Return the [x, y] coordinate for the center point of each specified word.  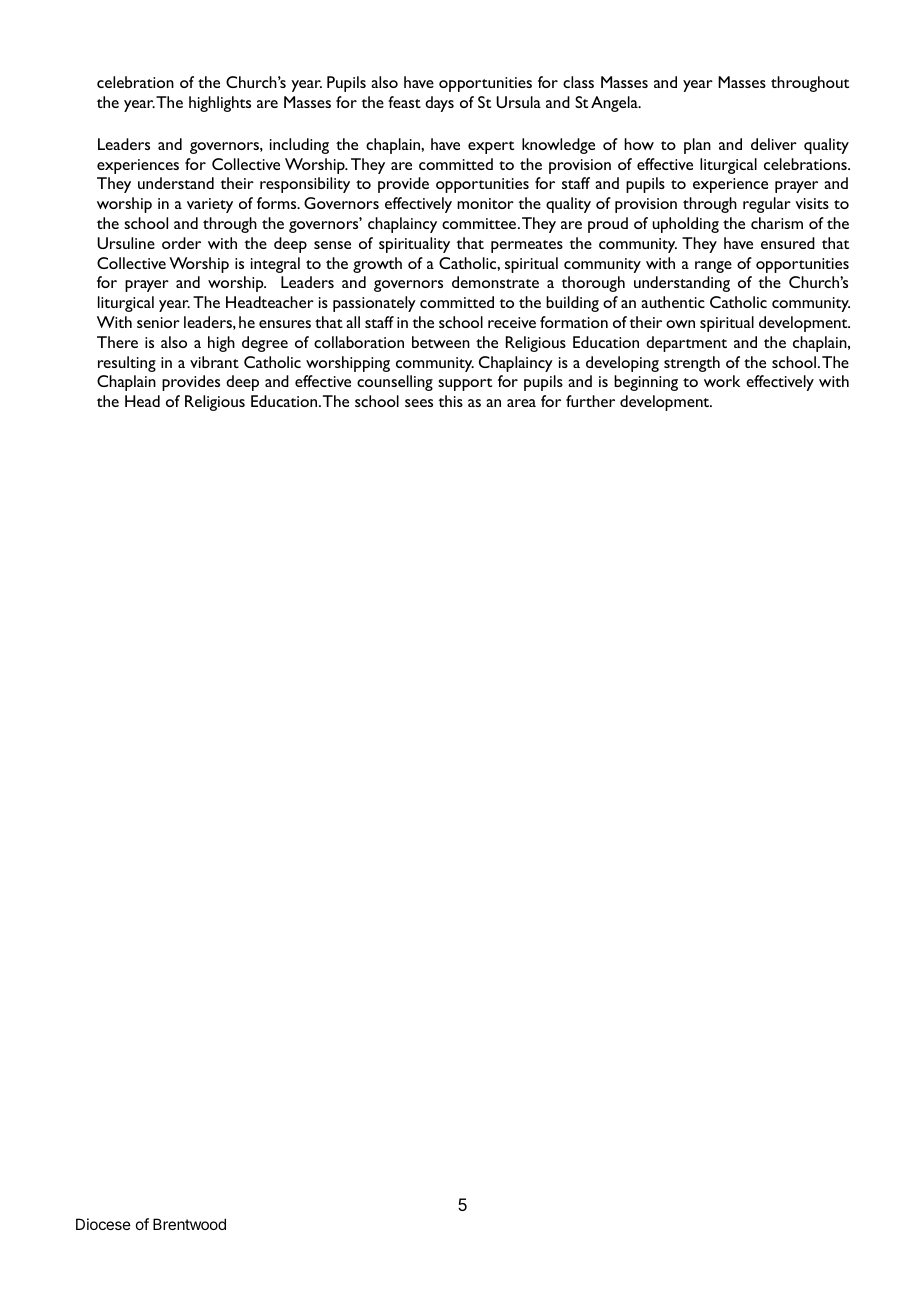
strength [692, 364]
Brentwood [189, 1224]
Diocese [103, 1224]
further [590, 401]
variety [210, 205]
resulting [127, 364]
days [439, 104]
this [450, 401]
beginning [646, 383]
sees [419, 403]
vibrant [214, 362]
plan [697, 146]
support [465, 384]
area [521, 403]
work [722, 381]
